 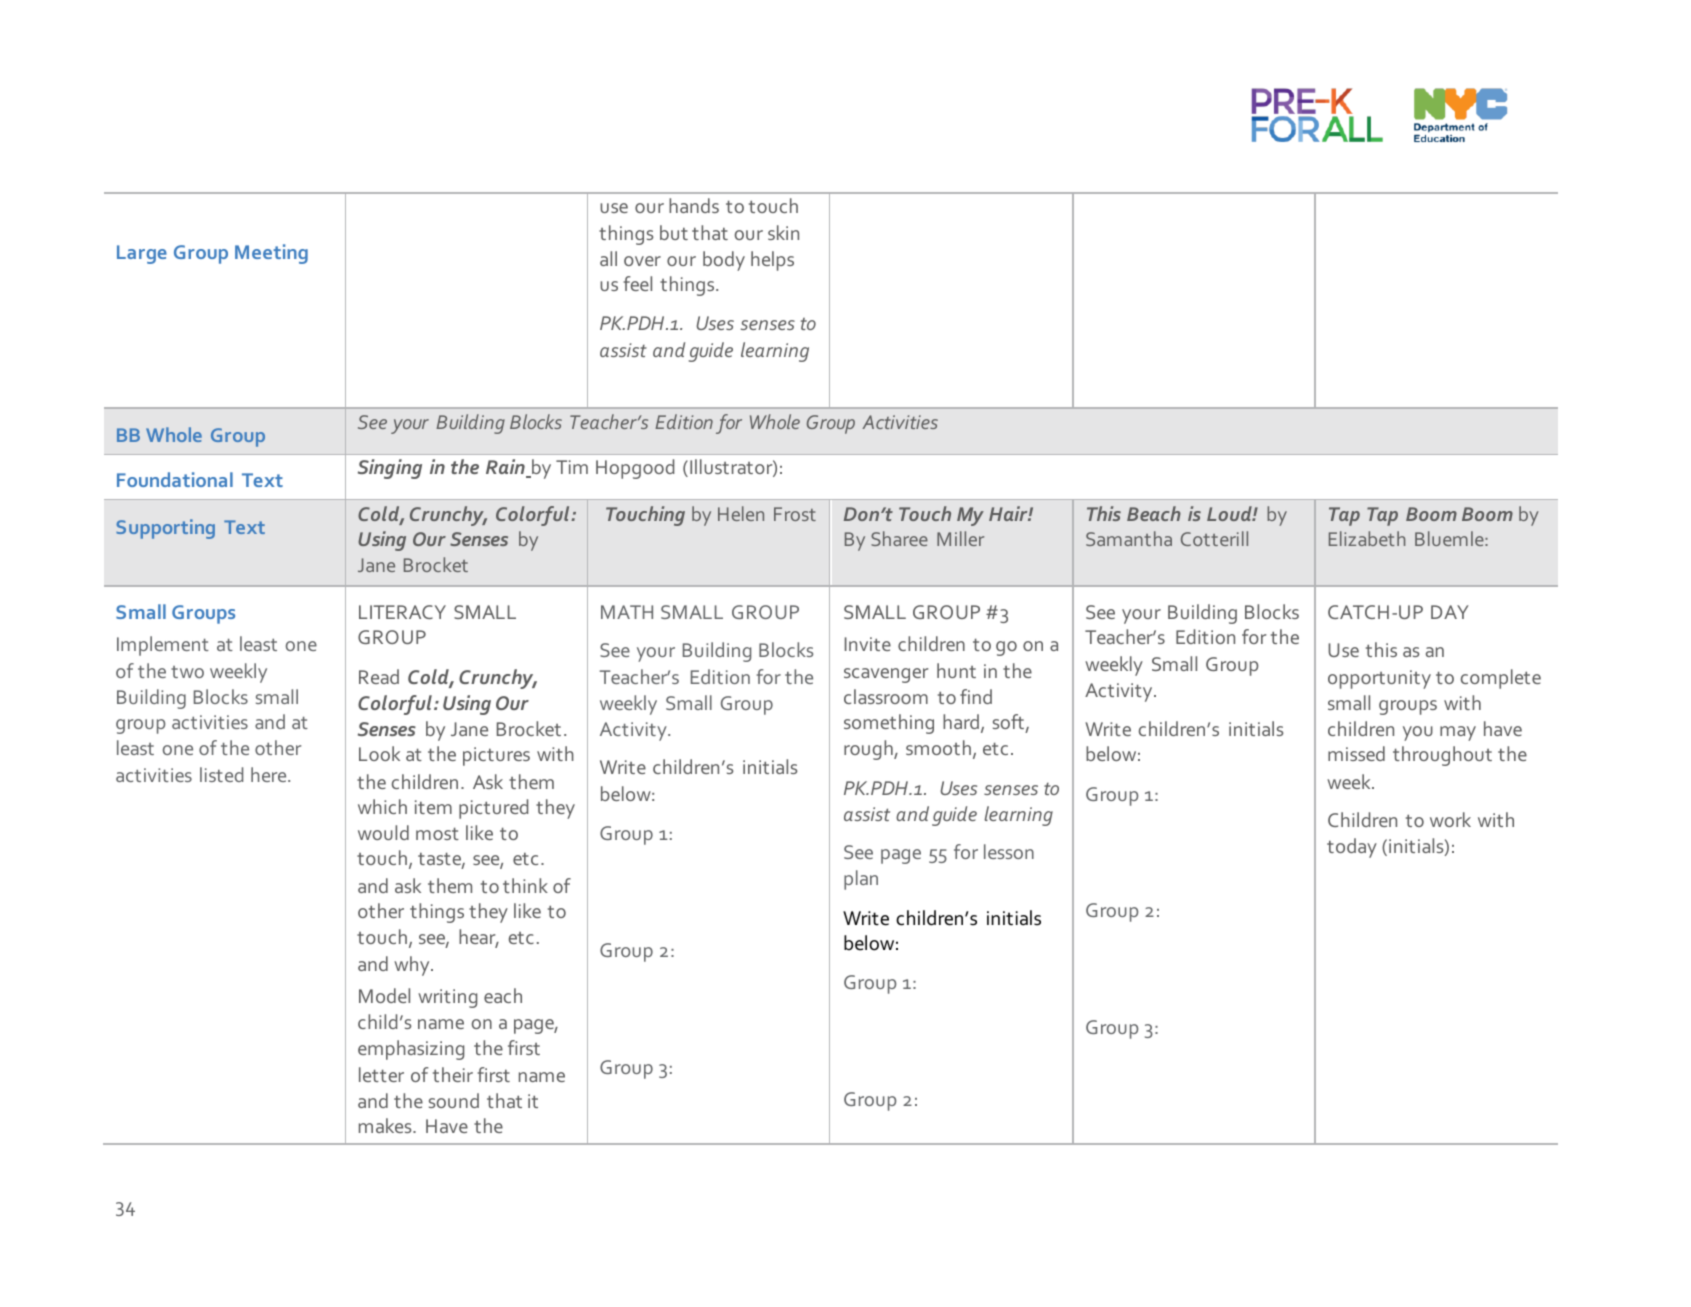 What do you see at coordinates (783, 232) in the image?
I see `skin` at bounding box center [783, 232].
